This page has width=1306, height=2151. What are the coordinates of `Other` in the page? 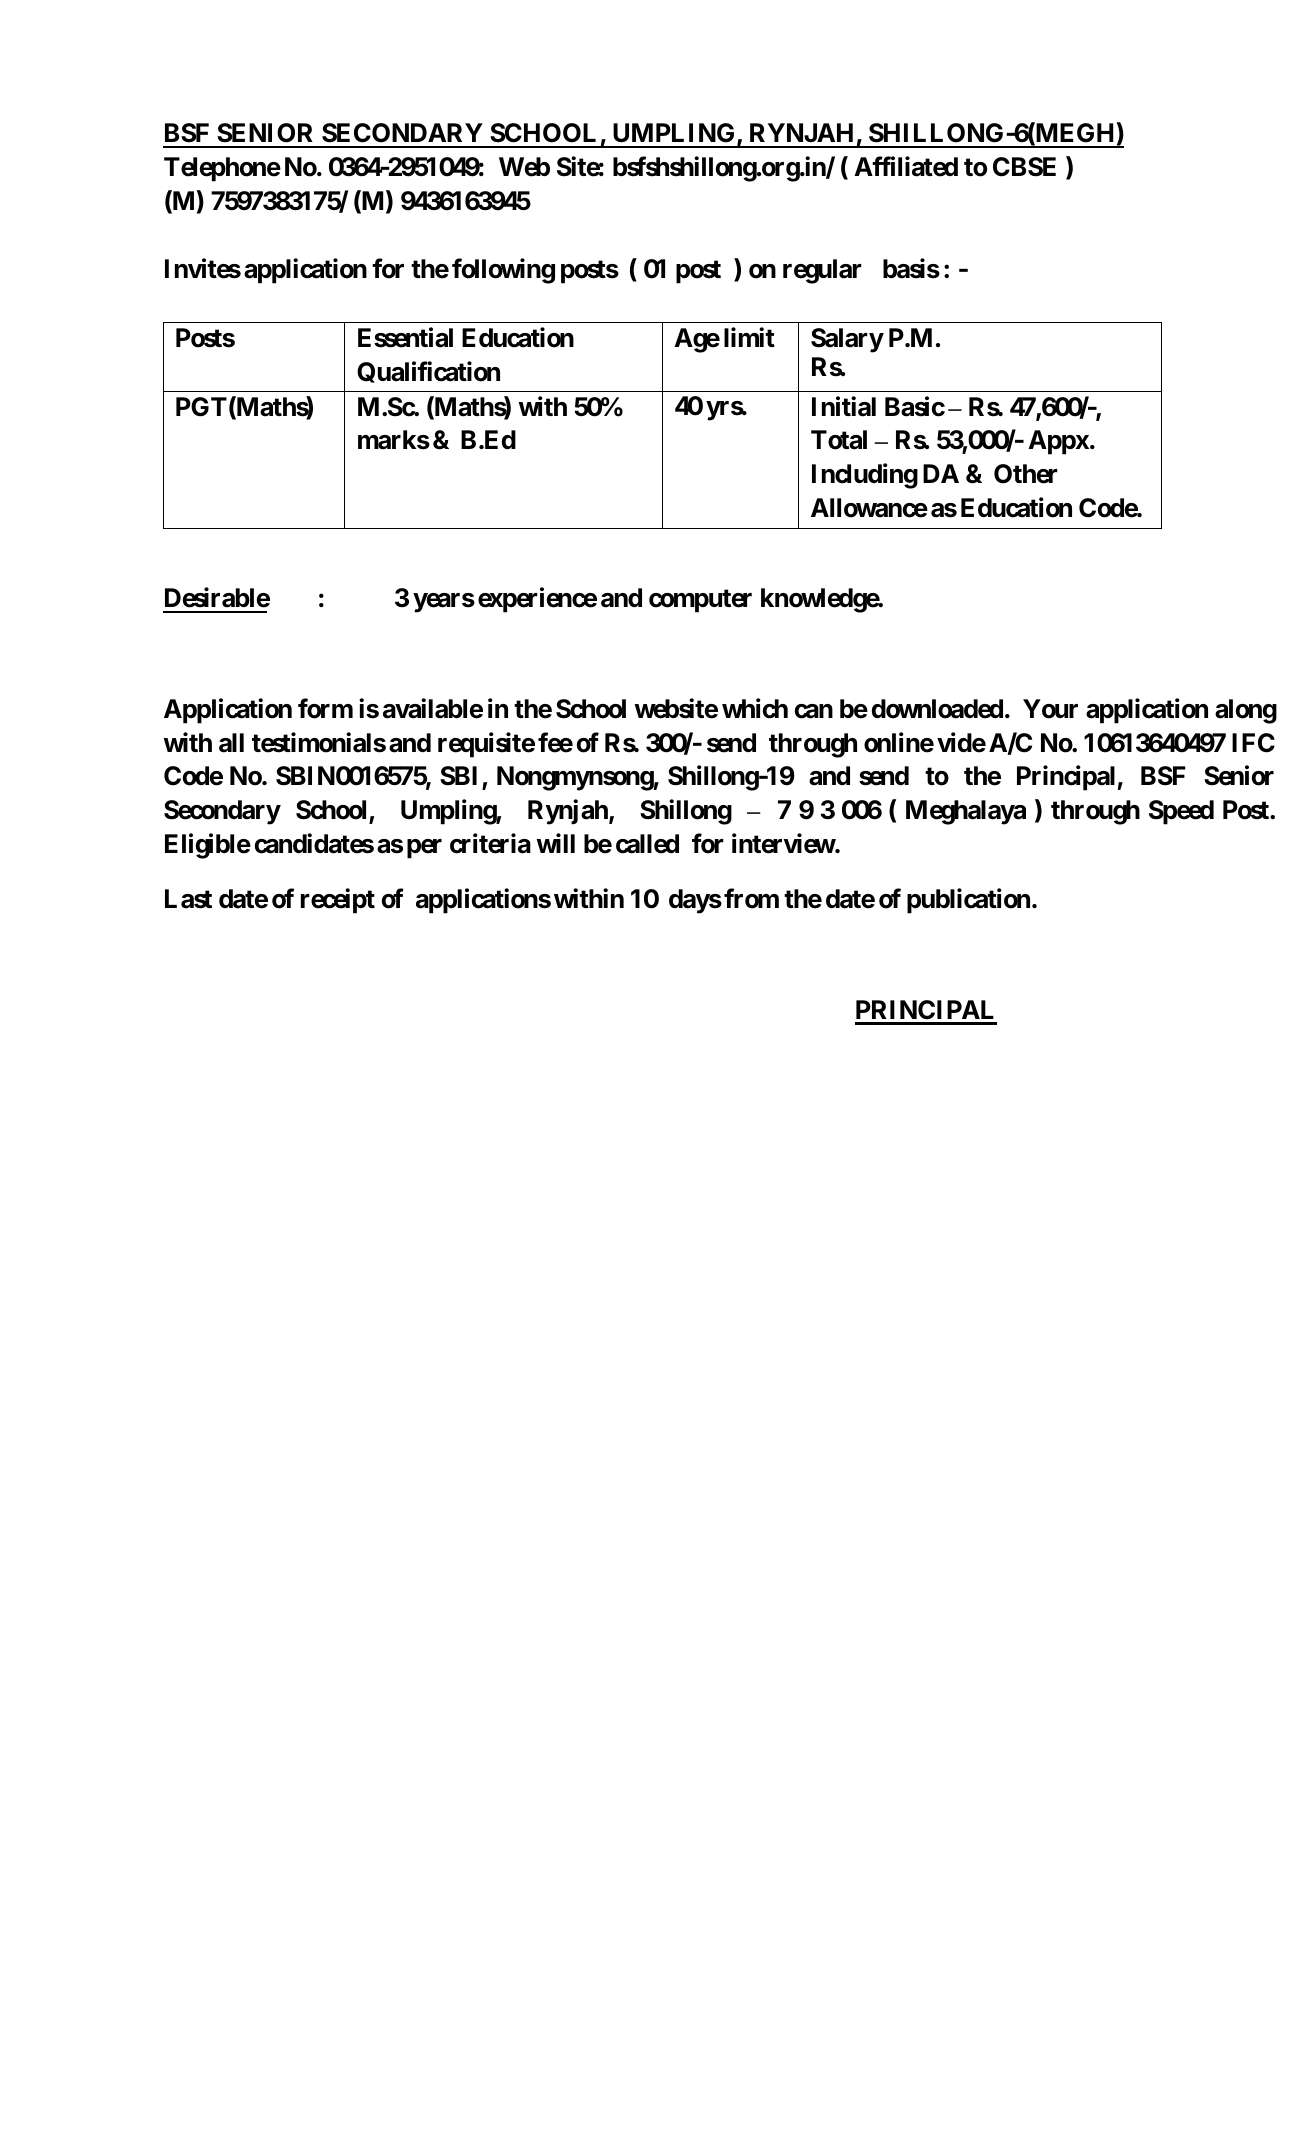 It's located at (1026, 474).
